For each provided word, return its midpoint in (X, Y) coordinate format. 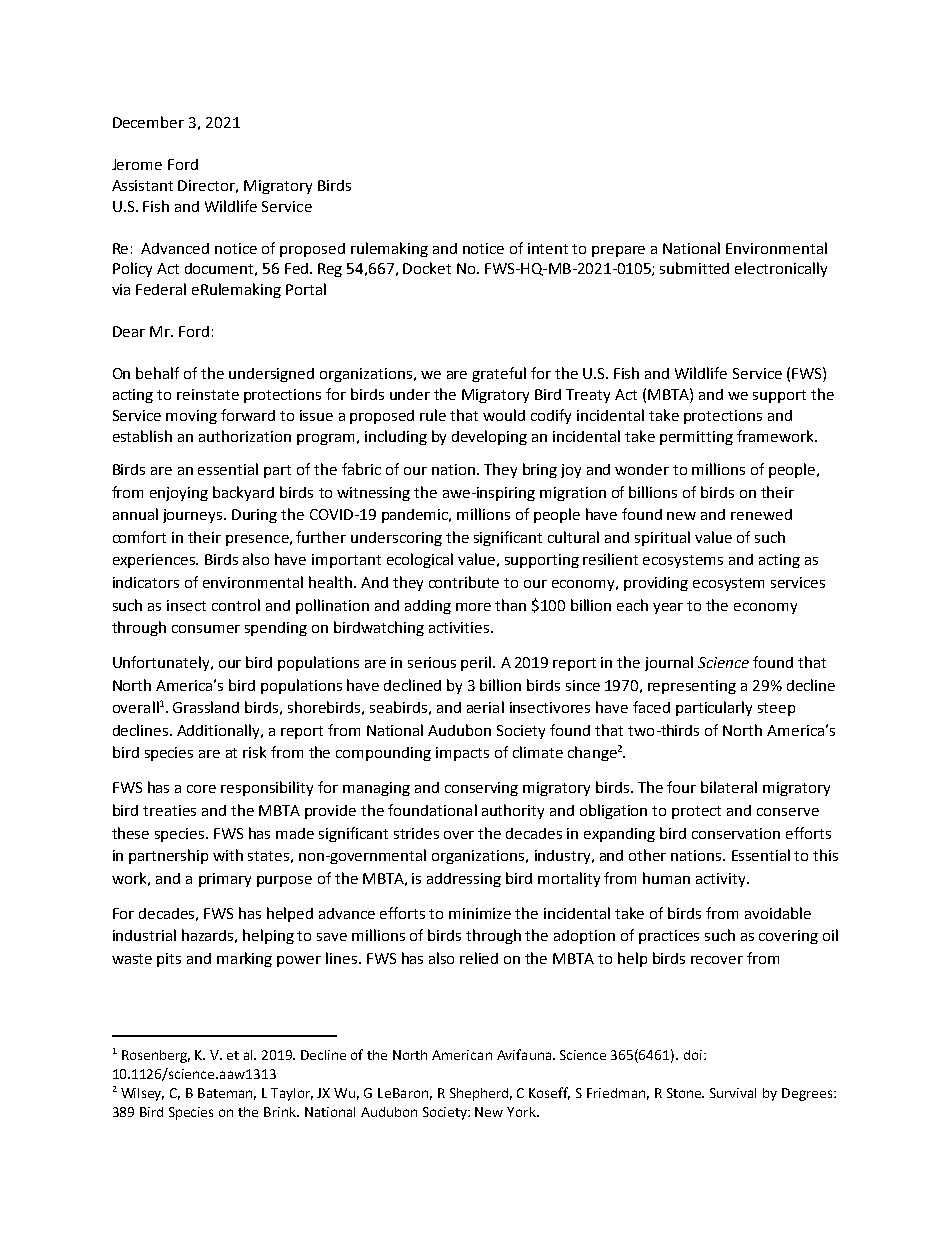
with (228, 855)
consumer (206, 629)
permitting (696, 438)
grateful (499, 374)
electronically (781, 269)
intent (548, 248)
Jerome (137, 164)
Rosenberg (156, 1056)
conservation (736, 833)
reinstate (208, 394)
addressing (464, 880)
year (668, 608)
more (473, 607)
